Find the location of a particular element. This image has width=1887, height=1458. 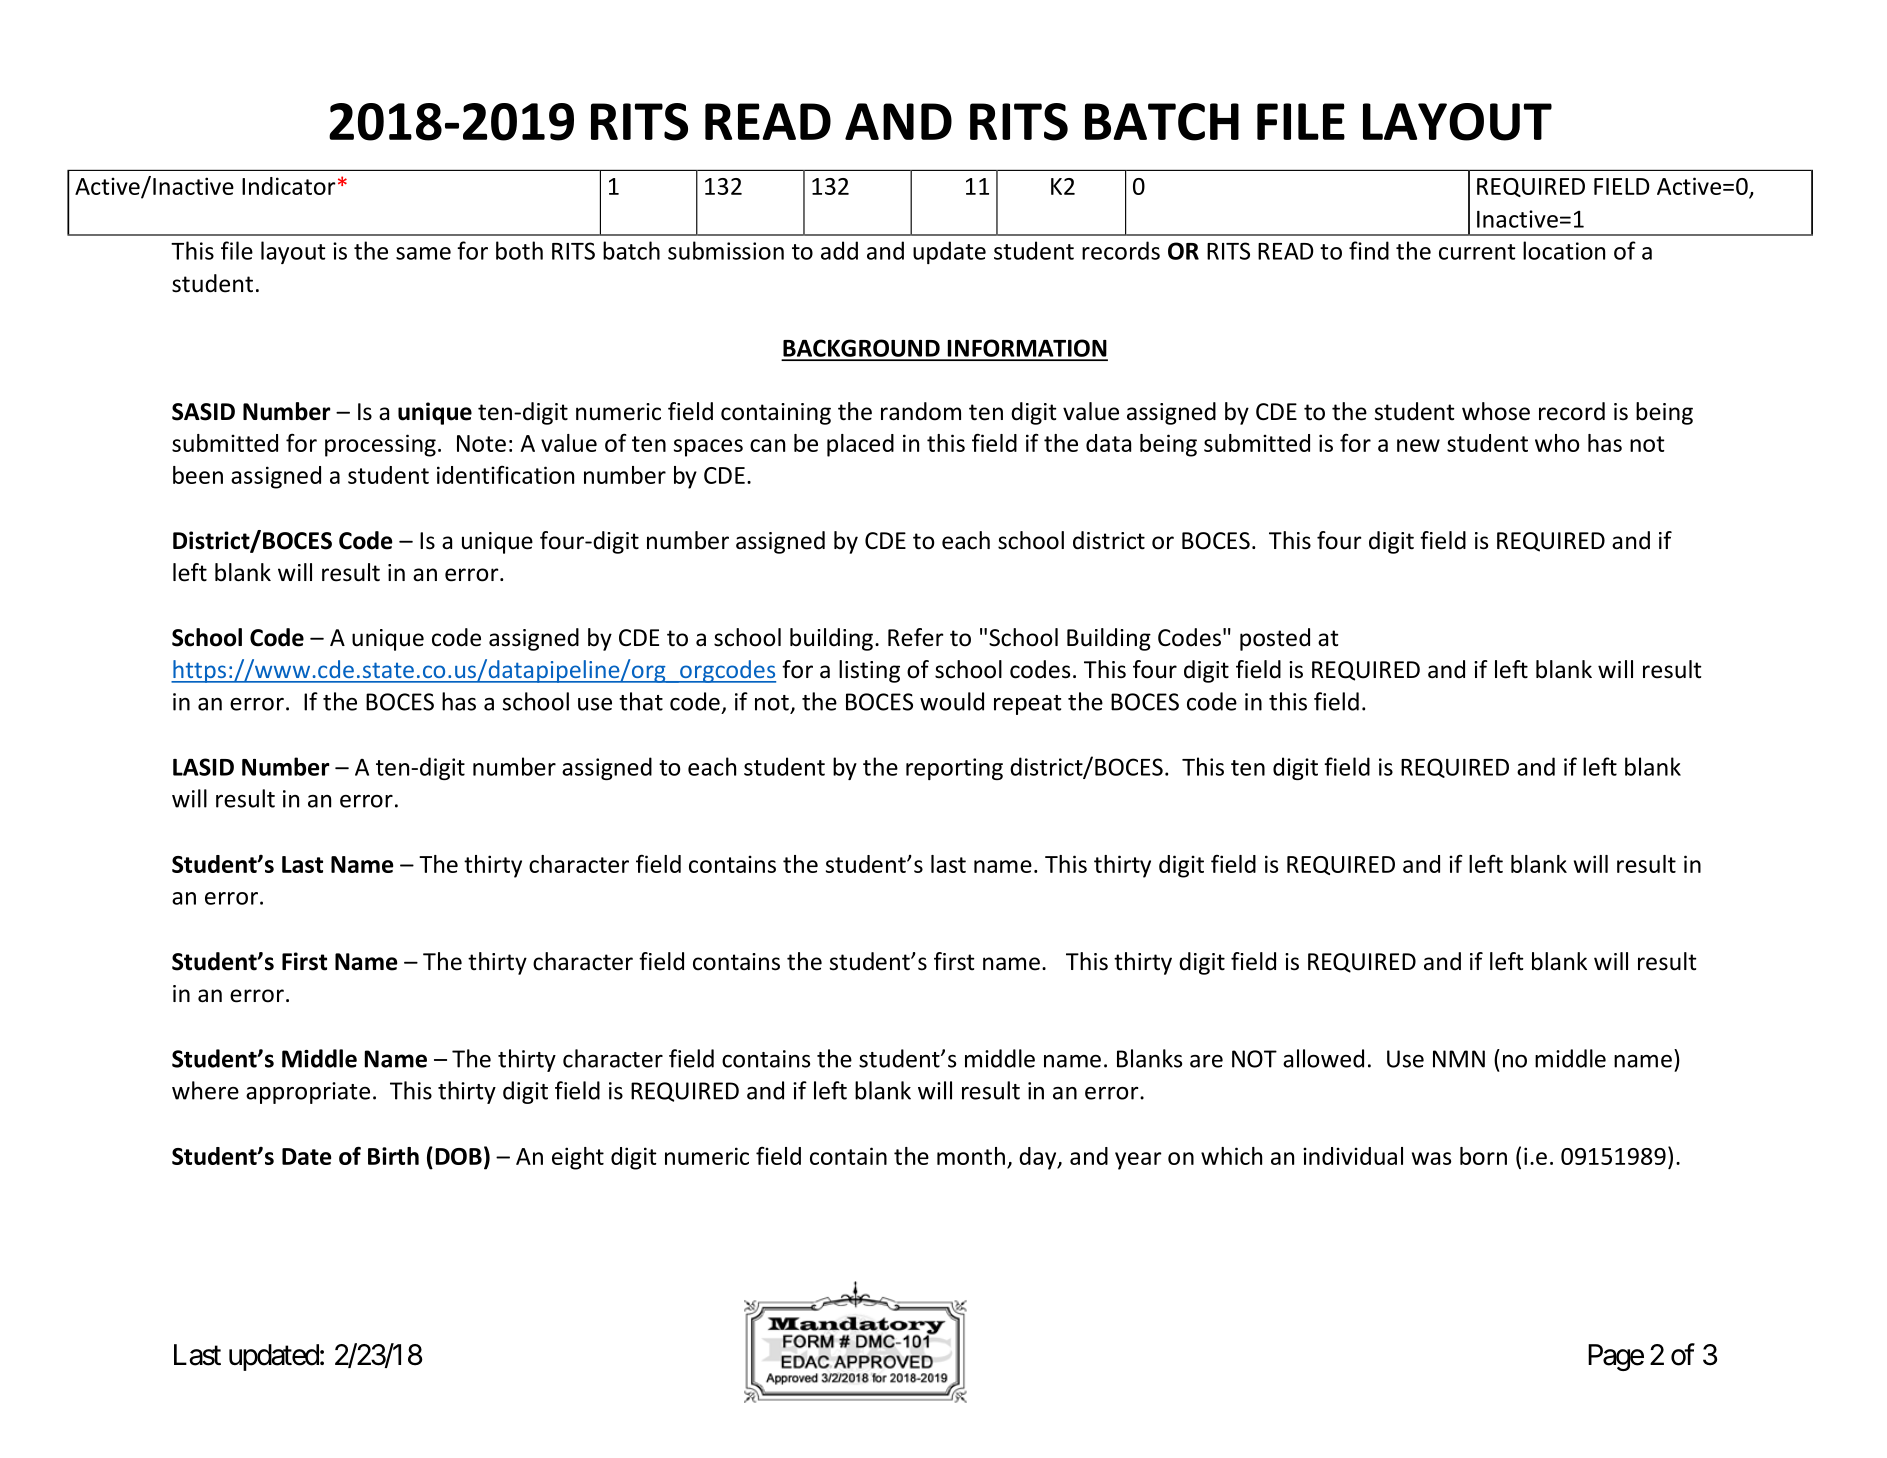

Indicator is located at coordinates (289, 186).
